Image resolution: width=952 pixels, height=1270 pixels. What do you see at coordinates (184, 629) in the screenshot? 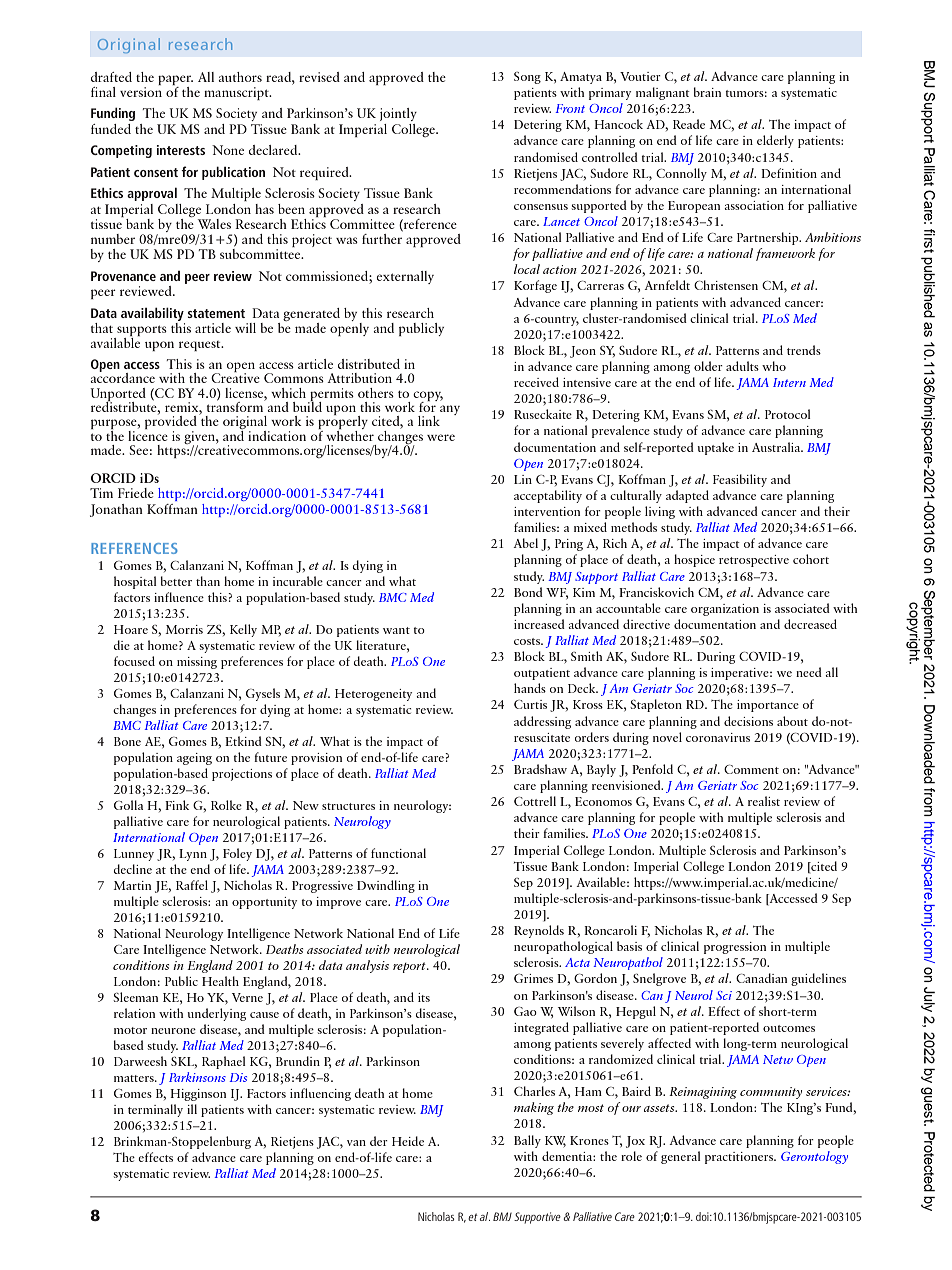
I see `Morris` at bounding box center [184, 629].
